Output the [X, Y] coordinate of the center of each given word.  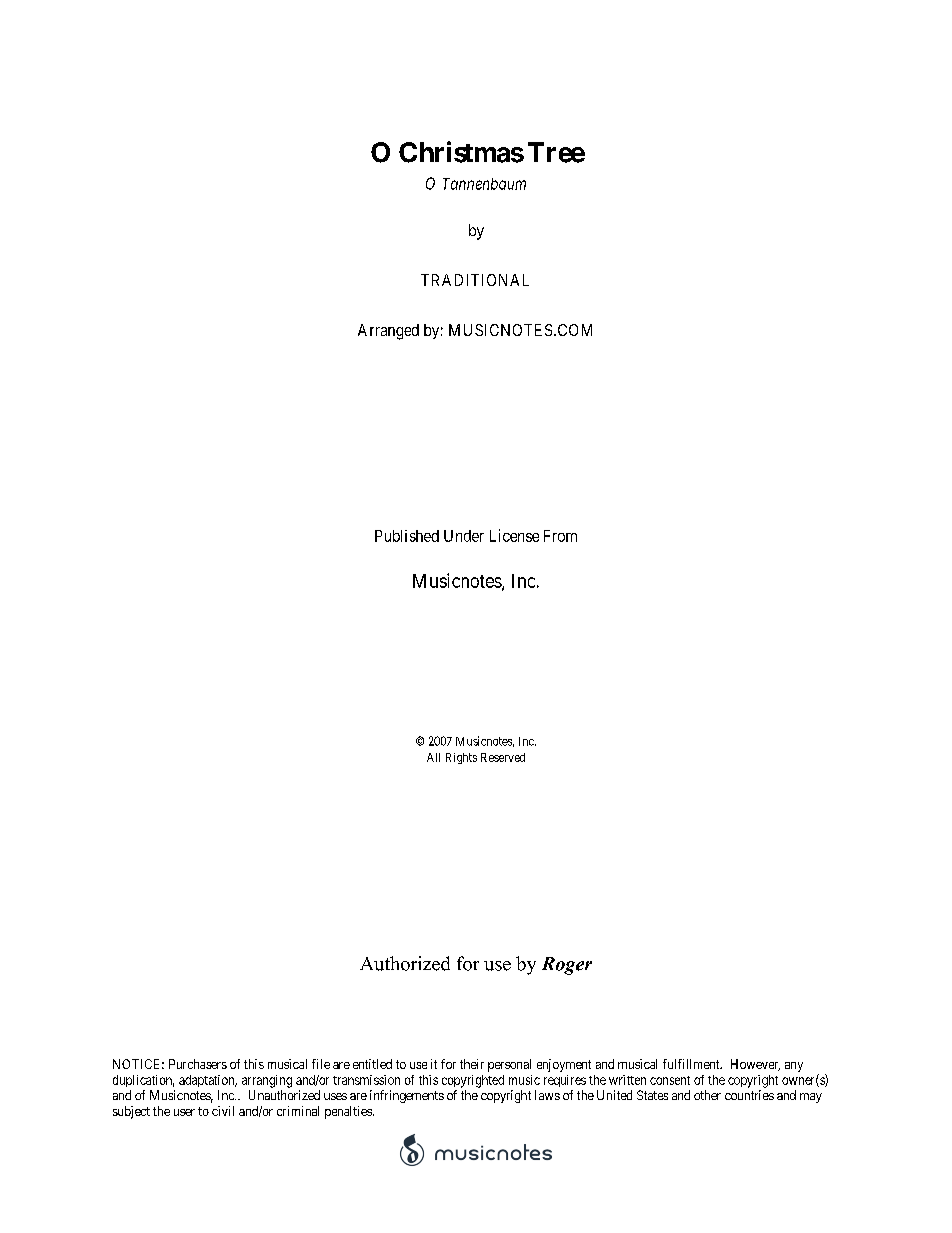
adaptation [208, 1081]
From [560, 536]
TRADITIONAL [475, 280]
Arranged [388, 332]
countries [749, 1095]
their [472, 1064]
